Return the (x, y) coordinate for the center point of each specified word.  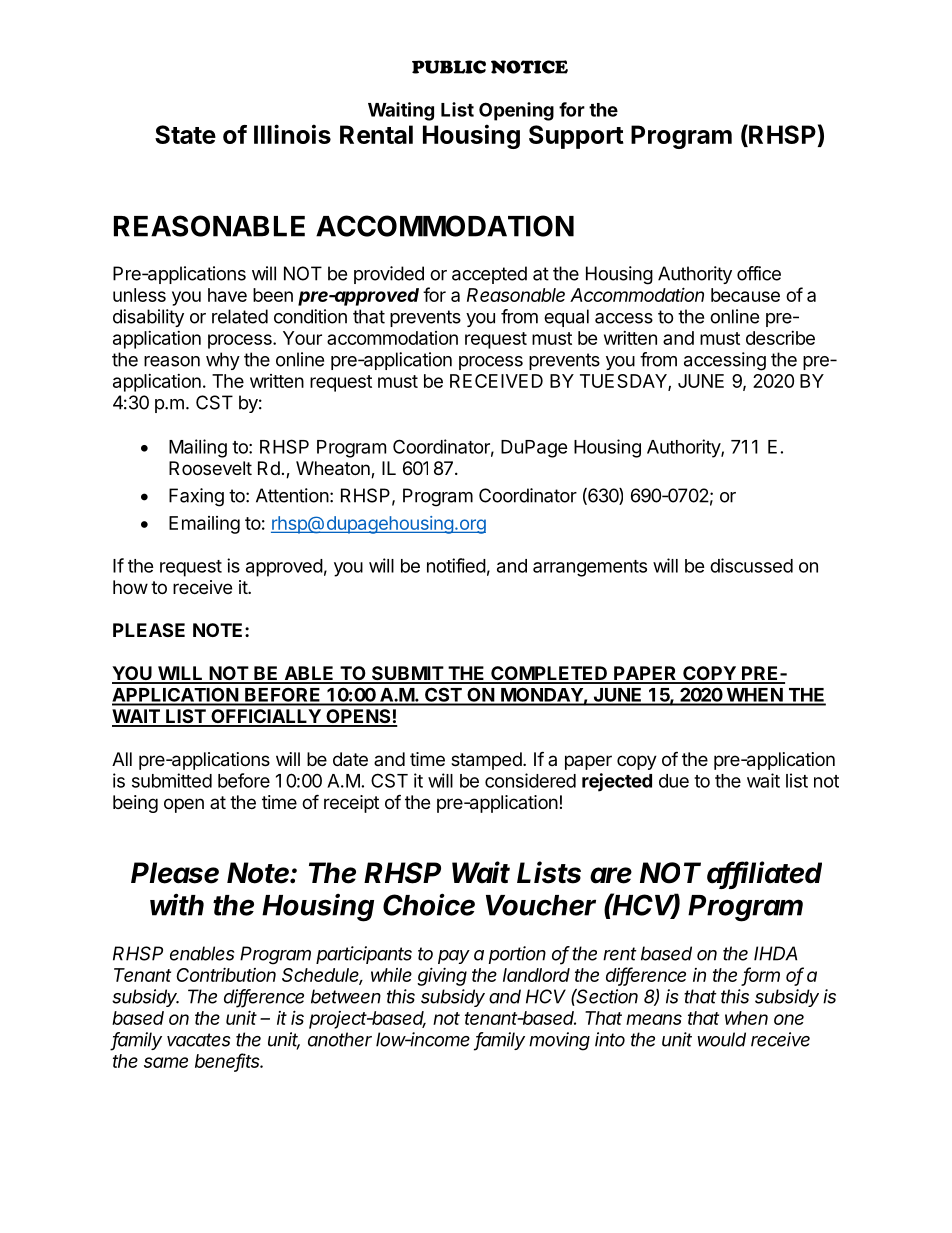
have (227, 295)
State (185, 134)
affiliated (764, 873)
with (177, 904)
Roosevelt (210, 468)
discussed (751, 565)
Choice (429, 904)
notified (456, 565)
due (674, 781)
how (130, 587)
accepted (489, 275)
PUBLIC (449, 67)
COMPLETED (549, 674)
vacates (198, 1040)
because (745, 295)
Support (576, 137)
